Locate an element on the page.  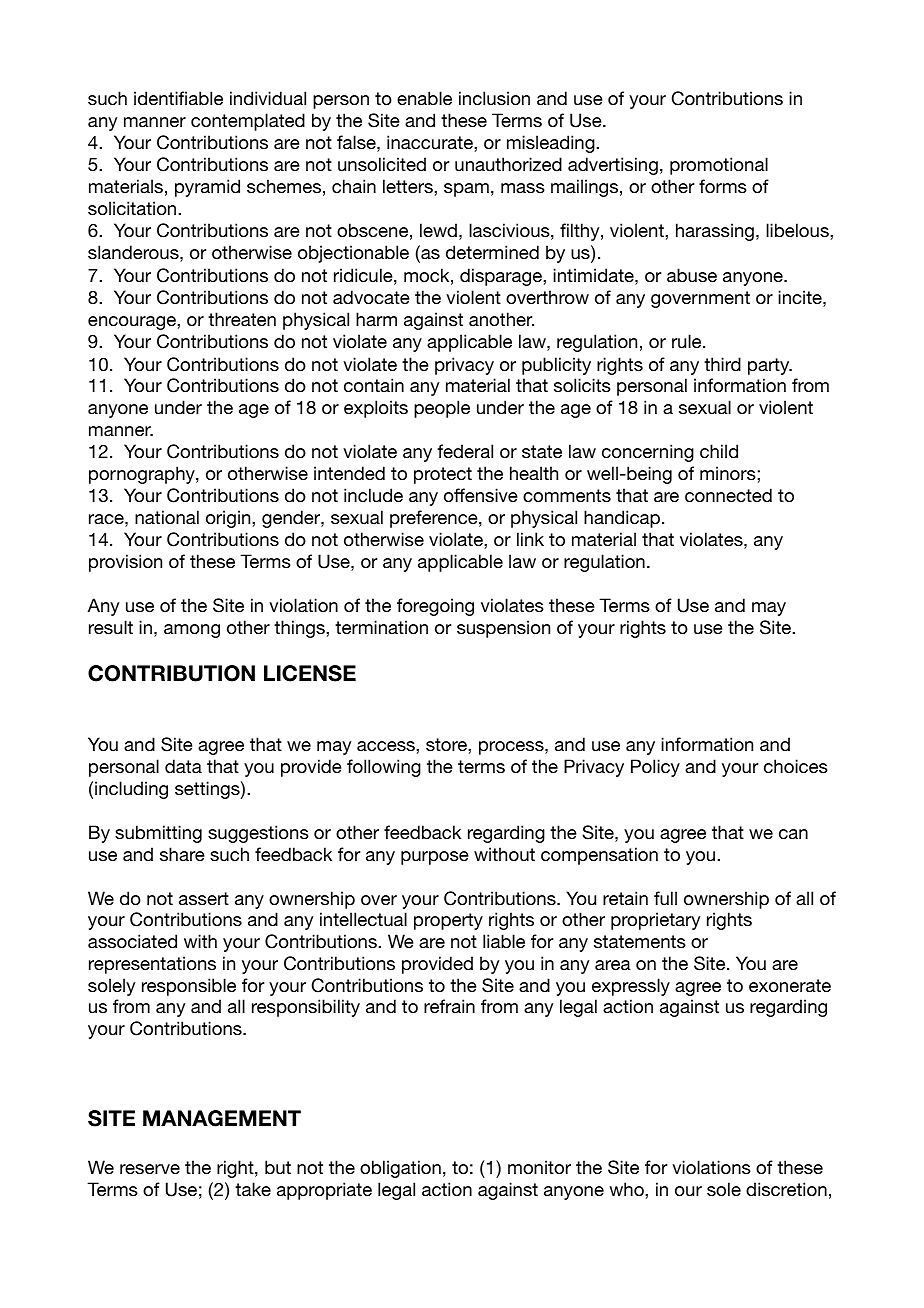
inaccurate is located at coordinates (431, 142).
